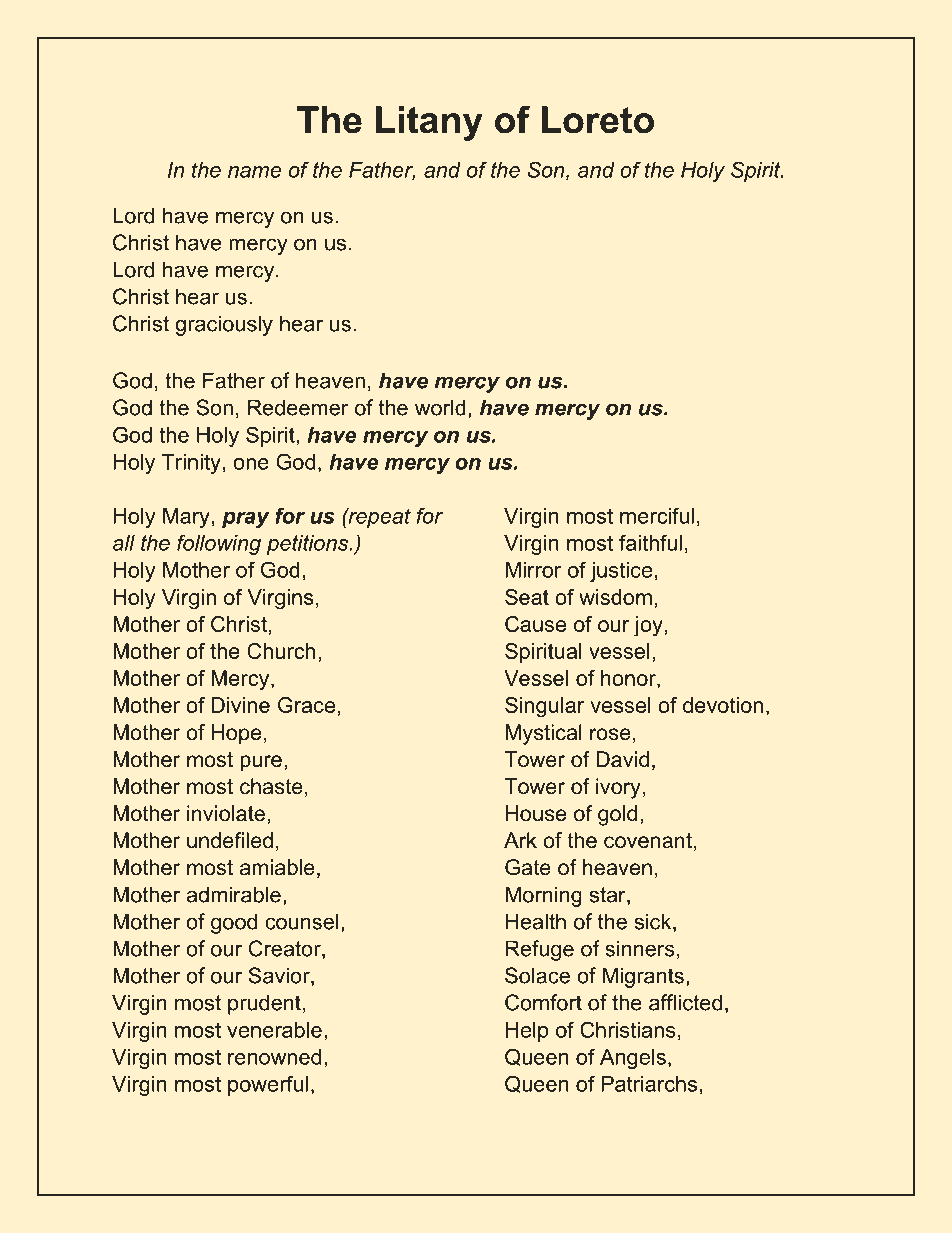 The width and height of the document is (952, 1233). What do you see at coordinates (429, 123) in the document?
I see `Litany` at bounding box center [429, 123].
